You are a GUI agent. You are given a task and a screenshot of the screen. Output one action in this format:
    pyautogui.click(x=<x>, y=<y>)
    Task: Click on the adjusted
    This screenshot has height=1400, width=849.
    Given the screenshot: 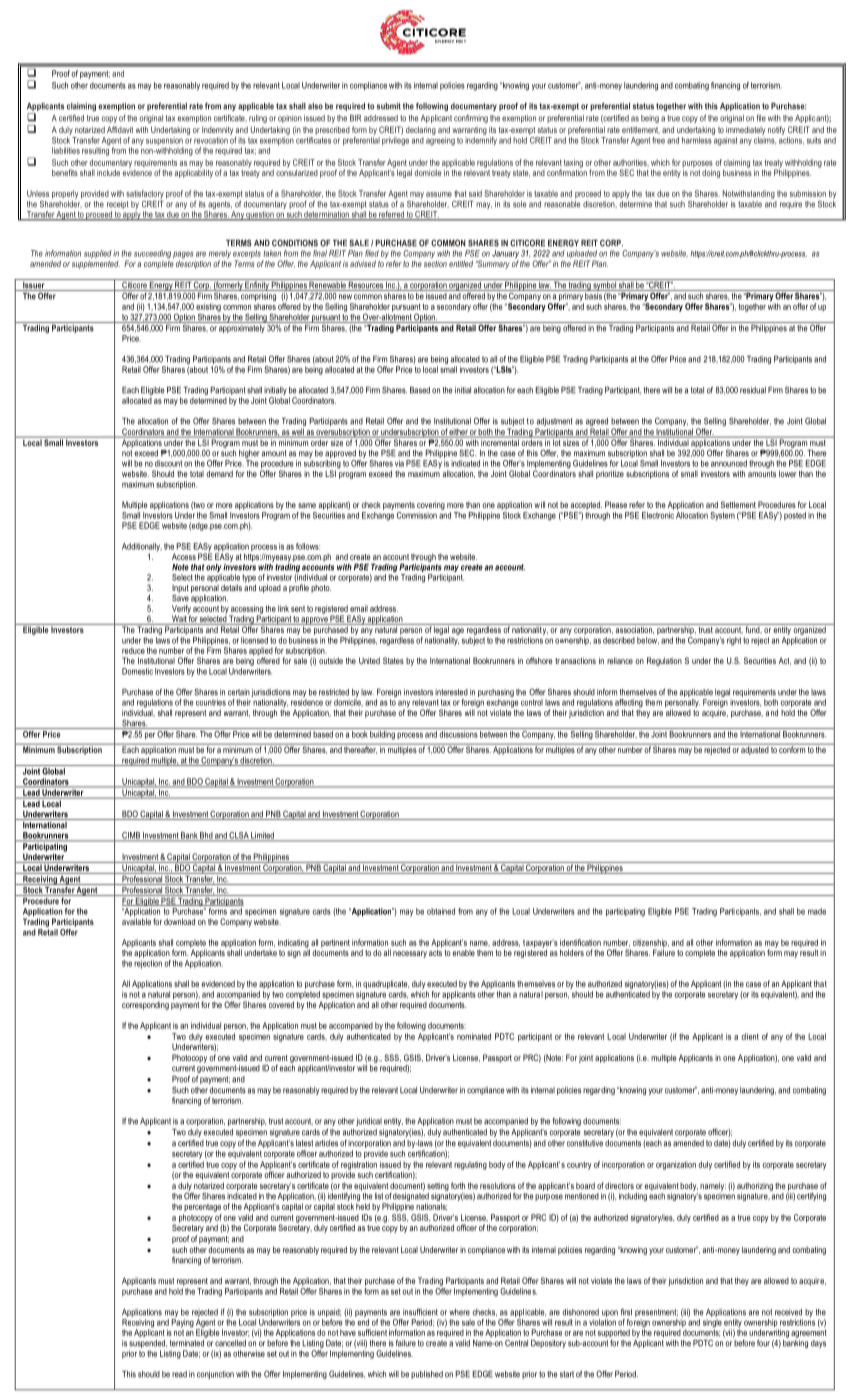 What is the action you would take?
    pyautogui.click(x=755, y=749)
